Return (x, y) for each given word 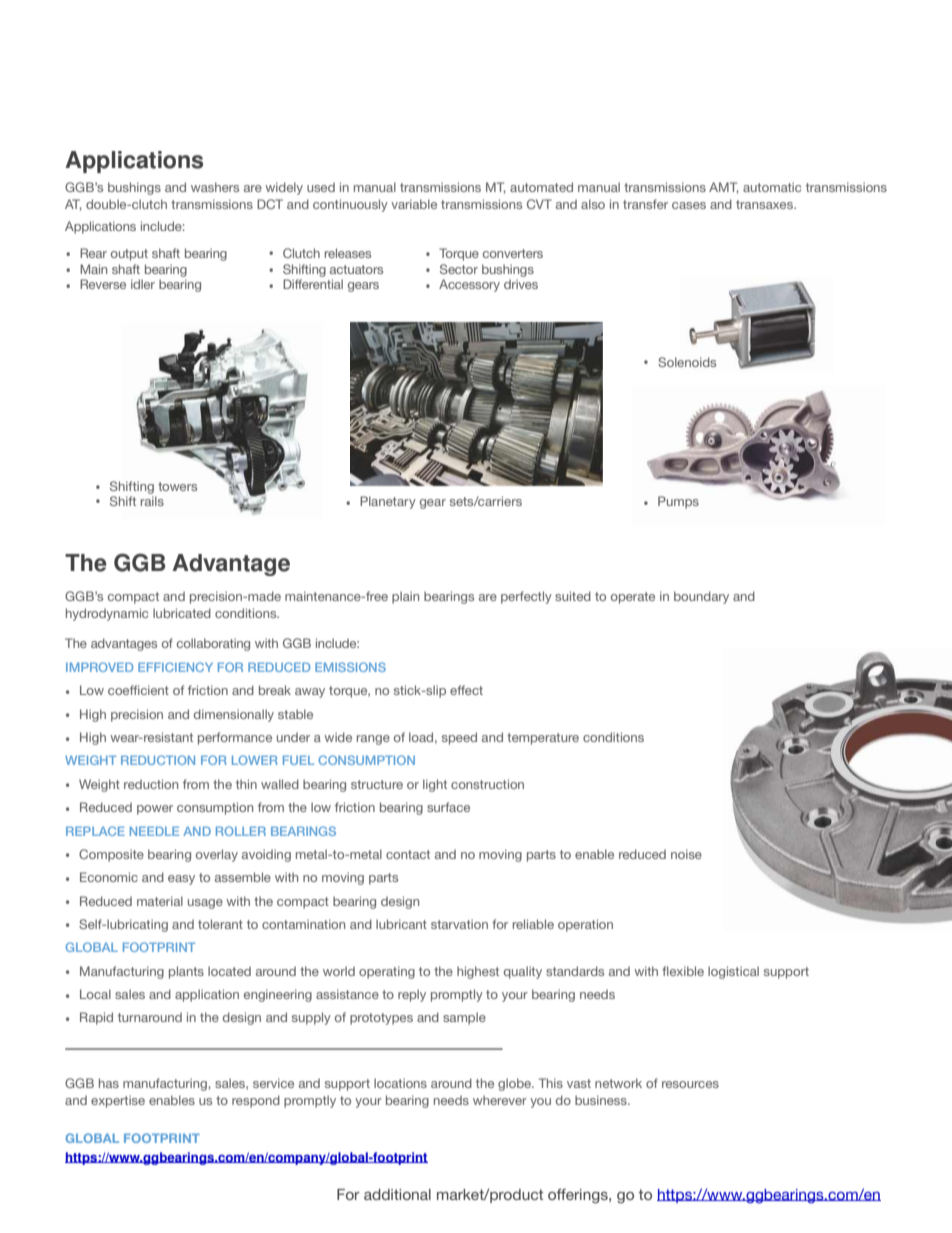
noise (686, 854)
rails (152, 501)
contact (408, 854)
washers (215, 187)
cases (689, 205)
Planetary (388, 502)
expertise (118, 1101)
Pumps (678, 502)
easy (181, 880)
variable (414, 204)
